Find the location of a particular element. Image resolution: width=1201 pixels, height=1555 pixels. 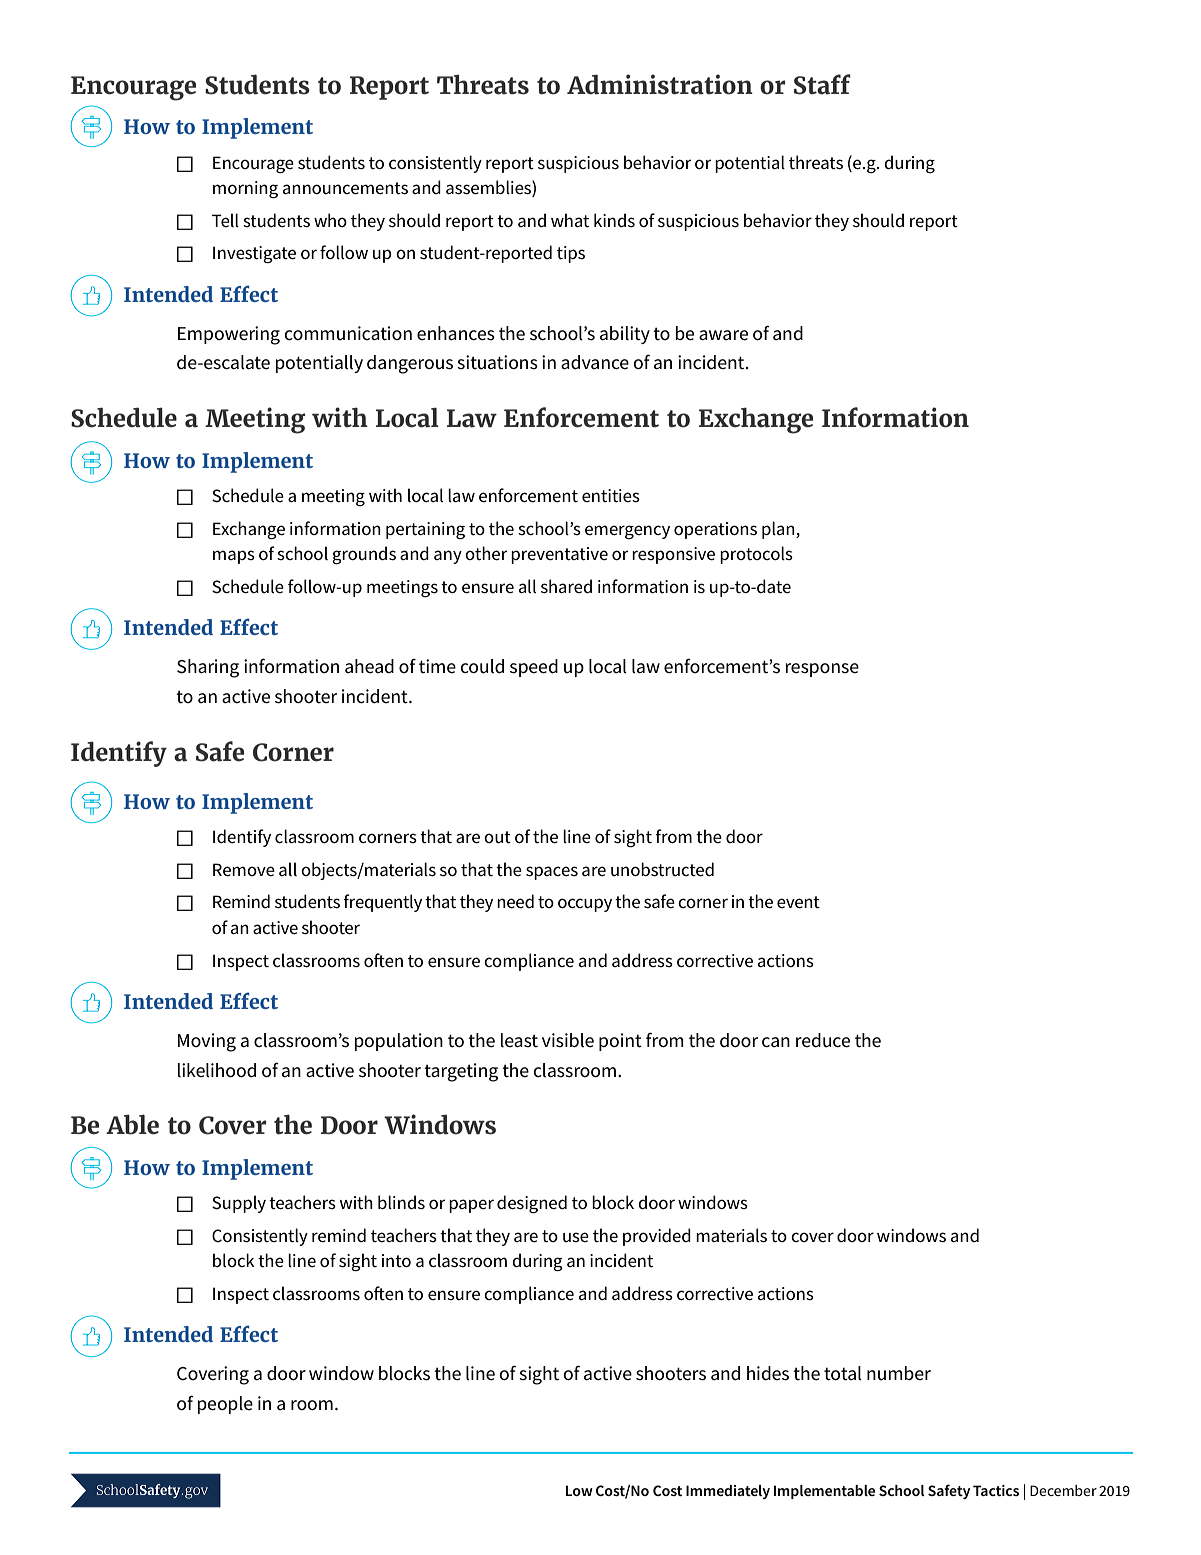

unobstructed is located at coordinates (662, 869).
